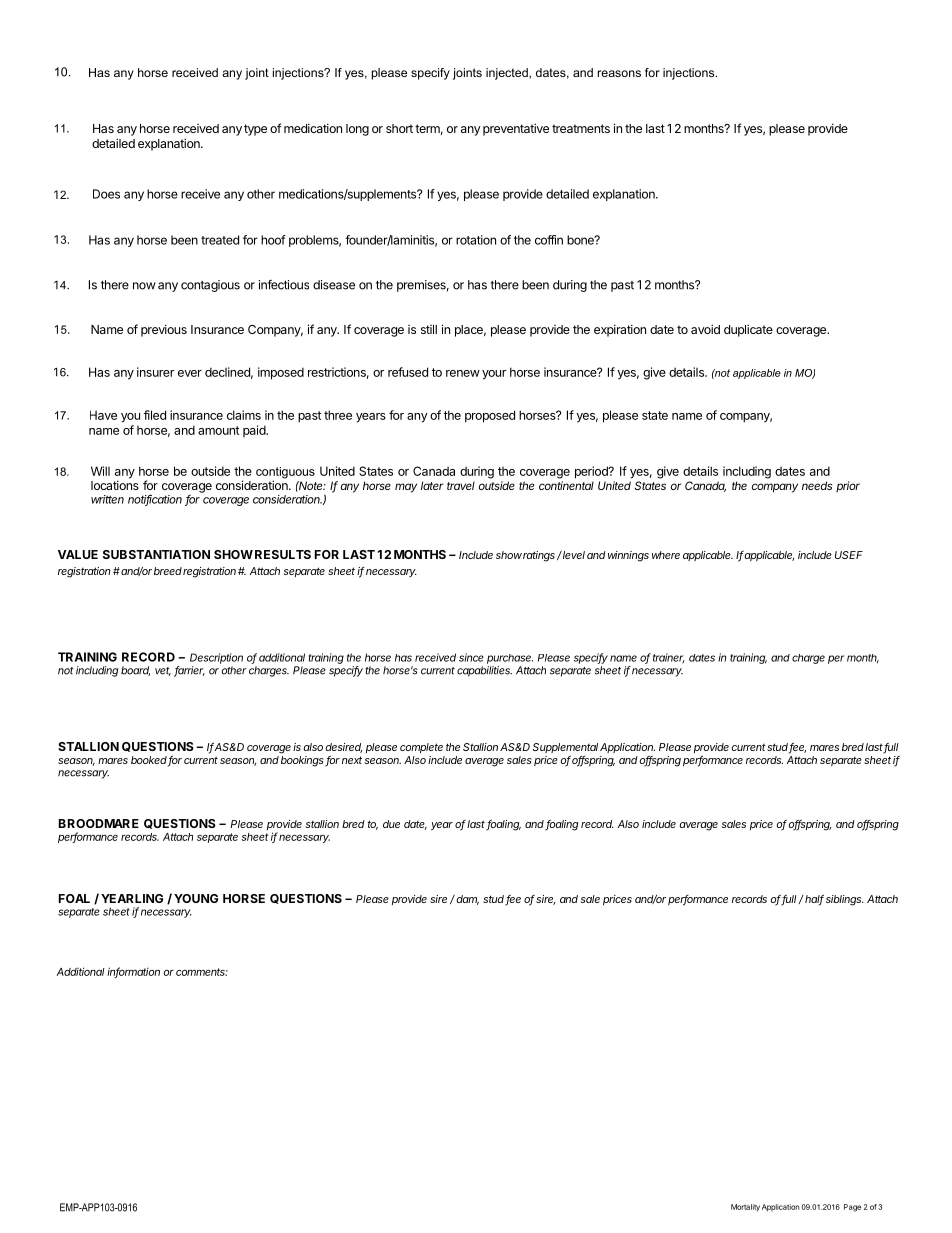 The image size is (952, 1233). Describe the element at coordinates (202, 972) in the document. I see `comments` at that location.
